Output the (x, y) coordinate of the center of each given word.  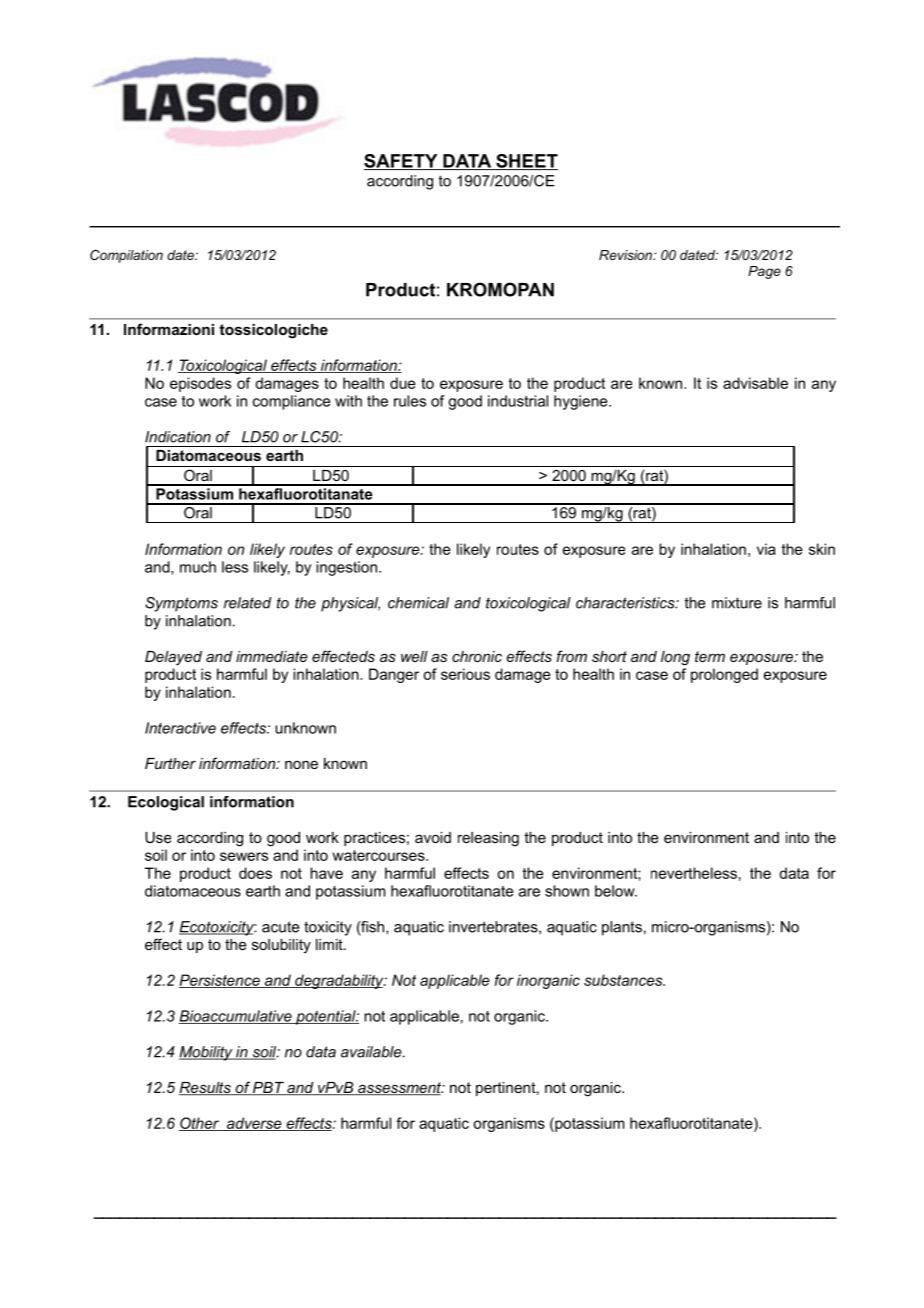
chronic (477, 656)
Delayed (173, 658)
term (710, 656)
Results (206, 1088)
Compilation (126, 256)
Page (764, 272)
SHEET (526, 162)
